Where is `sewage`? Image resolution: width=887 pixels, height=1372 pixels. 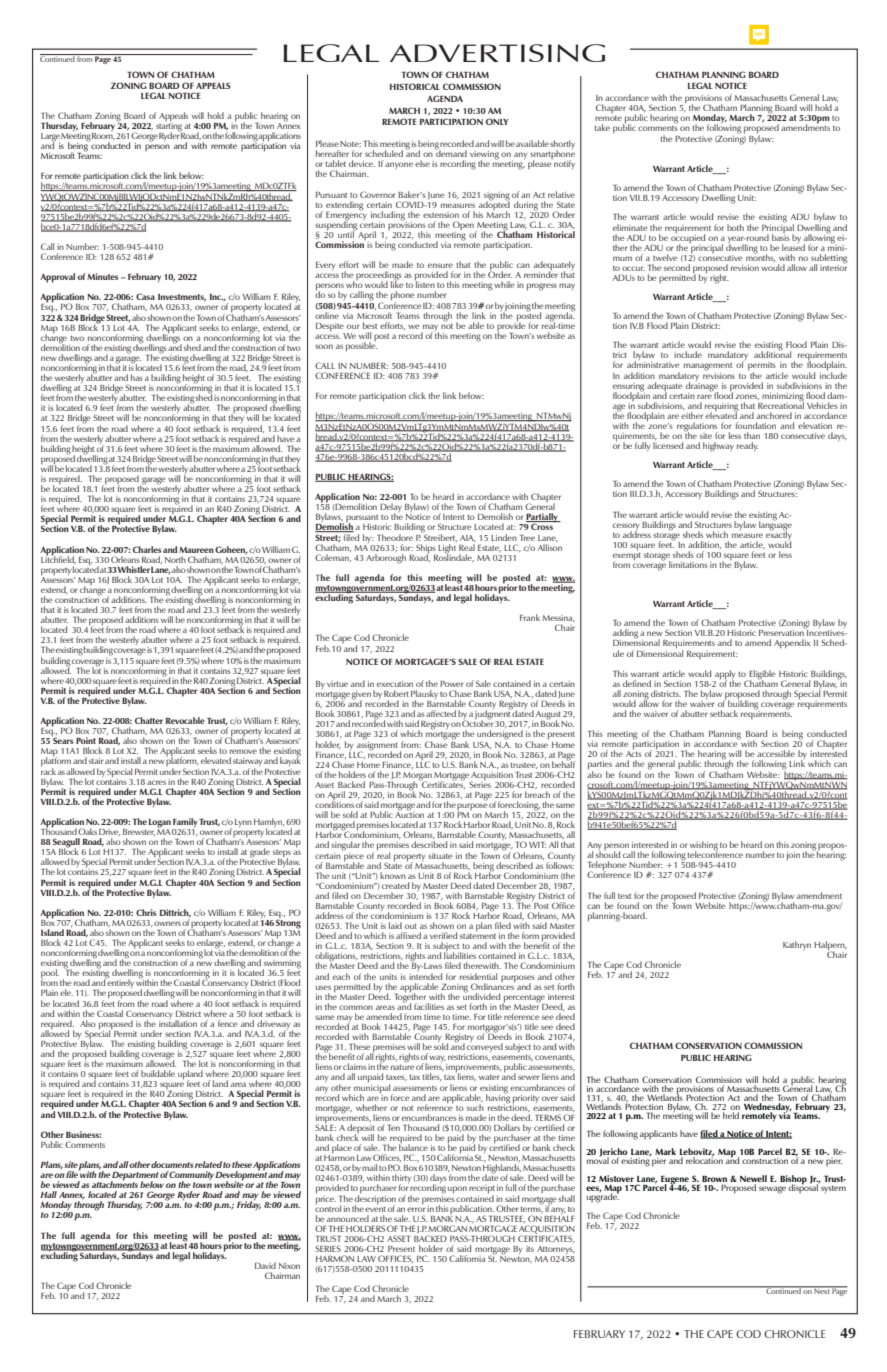 sewage is located at coordinates (772, 1190).
